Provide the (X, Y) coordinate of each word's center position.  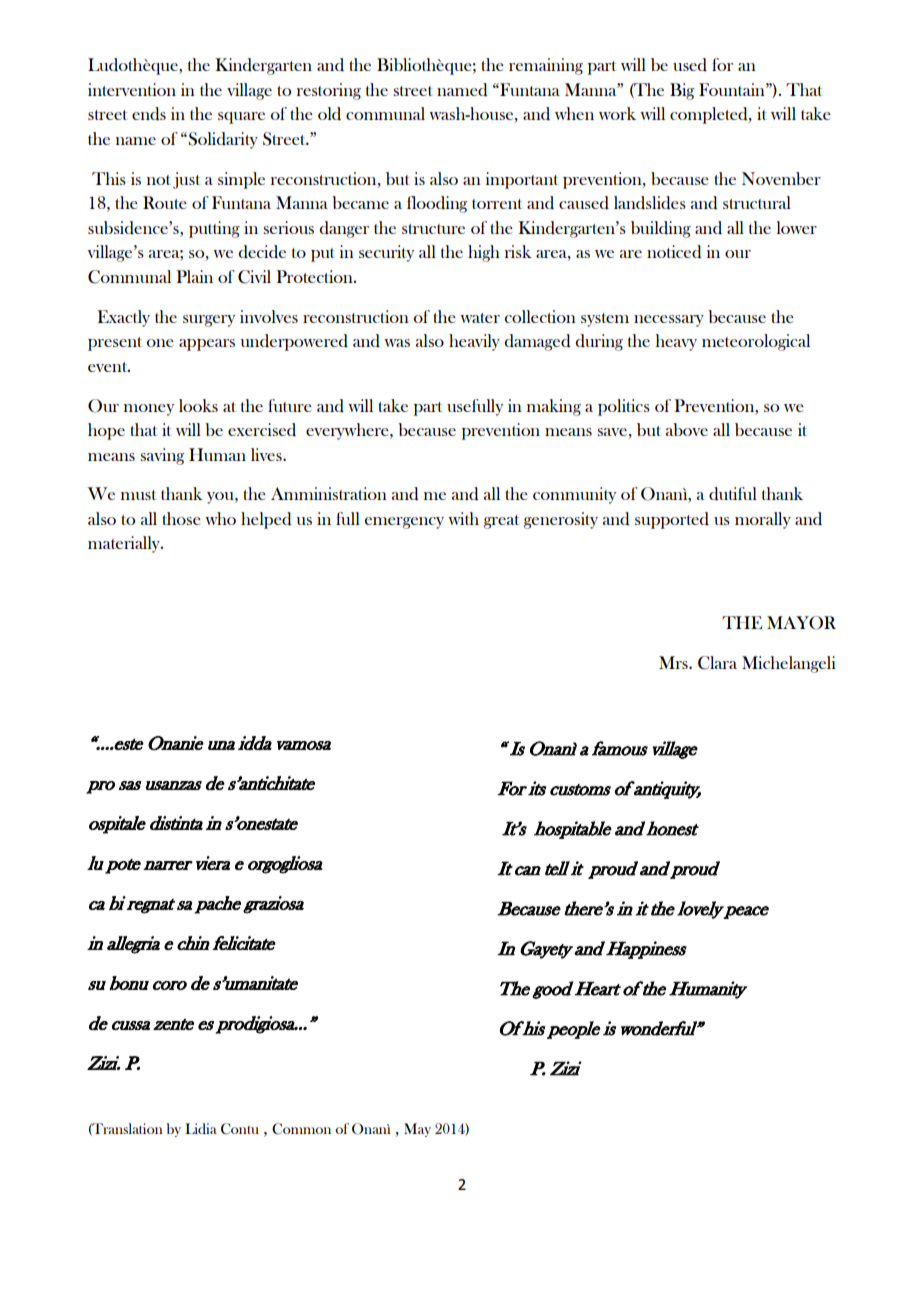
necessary (669, 321)
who (220, 518)
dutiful (733, 494)
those (181, 518)
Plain (194, 276)
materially (125, 544)
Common (301, 1129)
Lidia (201, 1128)
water (480, 318)
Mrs (674, 662)
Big (682, 91)
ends (149, 114)
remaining (546, 66)
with (463, 518)
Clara (717, 663)
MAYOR (801, 623)
